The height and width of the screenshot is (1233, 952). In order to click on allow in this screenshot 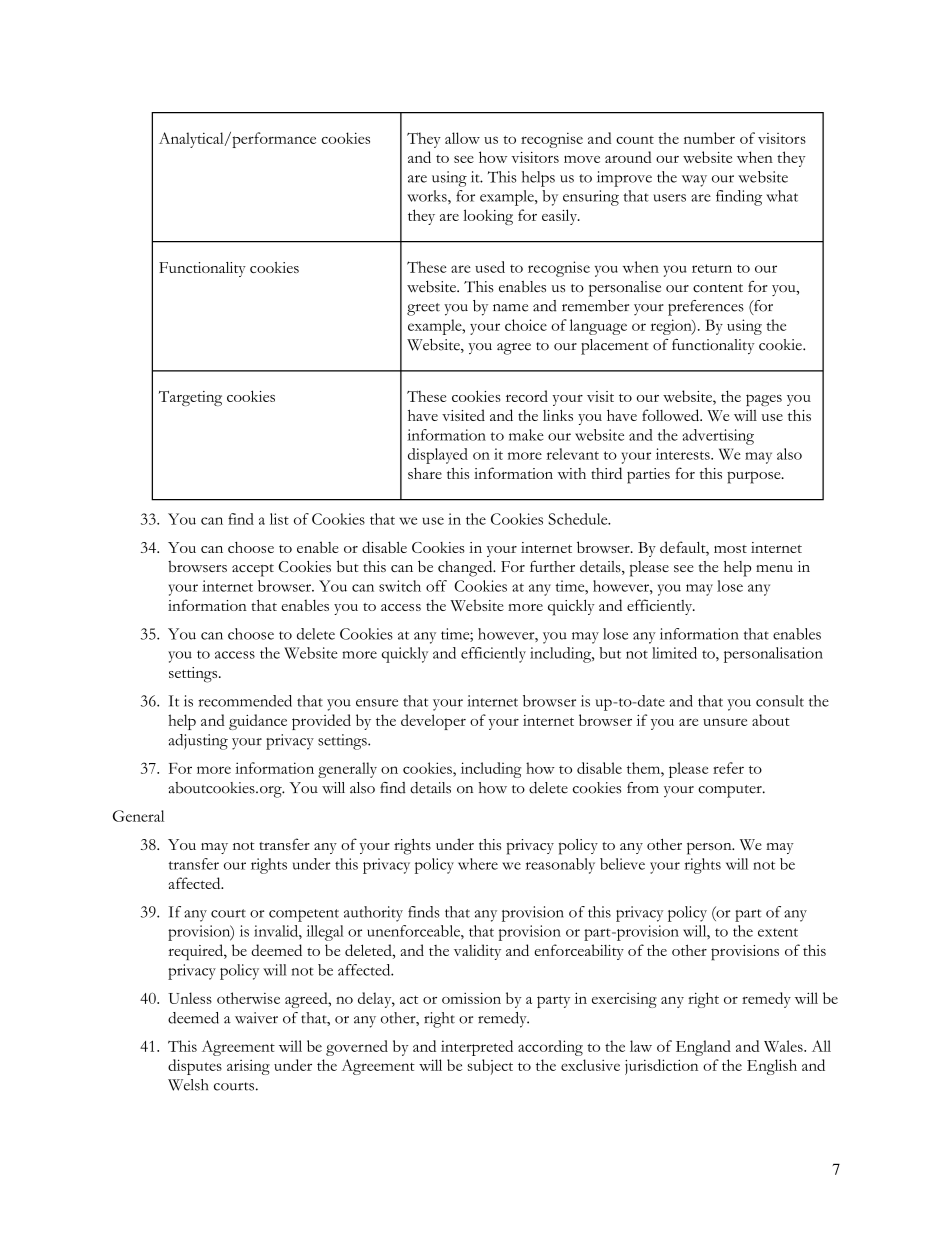, I will do `click(462, 138)`.
